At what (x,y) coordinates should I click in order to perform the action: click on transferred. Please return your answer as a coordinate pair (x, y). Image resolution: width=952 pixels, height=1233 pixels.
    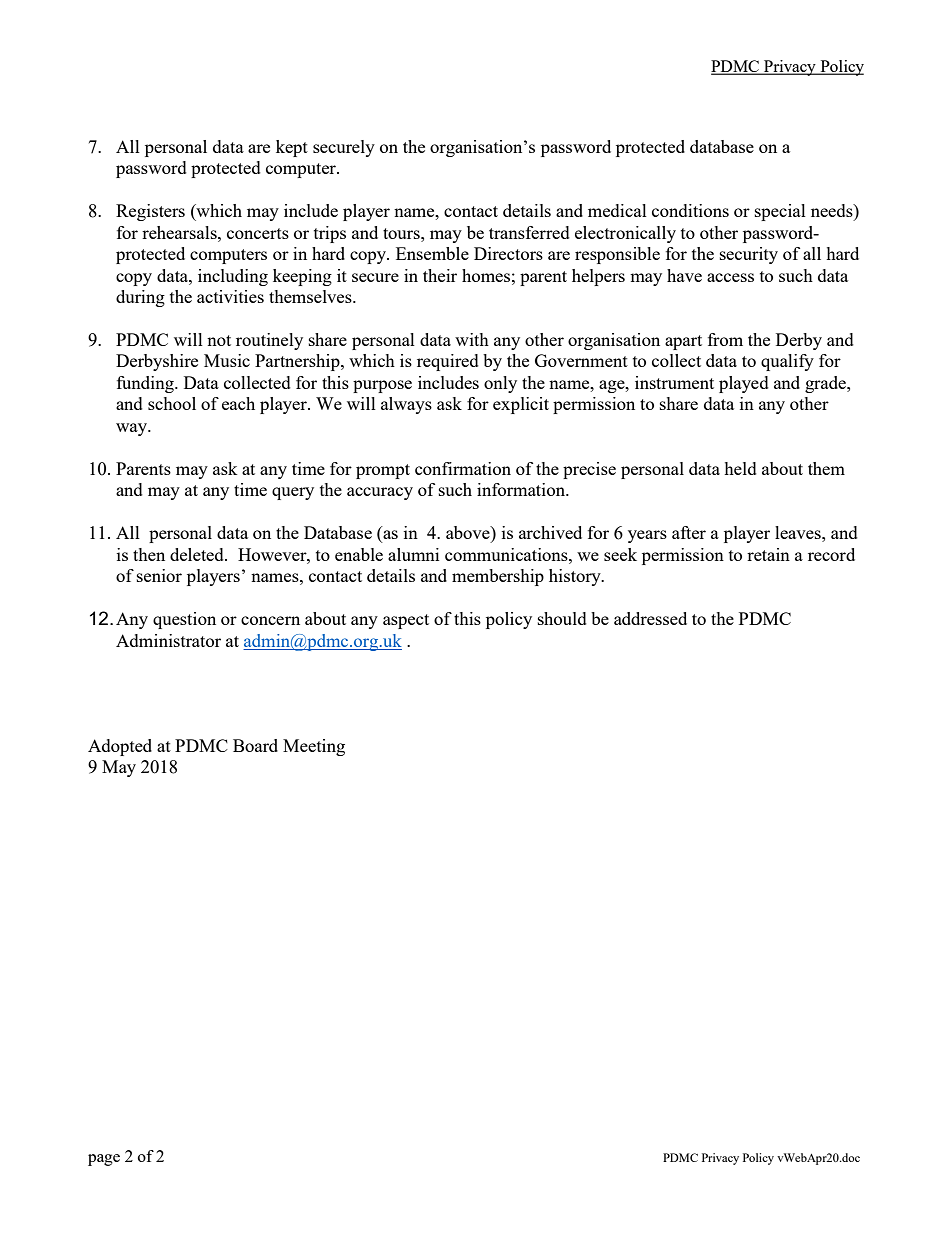
    Looking at the image, I should click on (529, 232).
